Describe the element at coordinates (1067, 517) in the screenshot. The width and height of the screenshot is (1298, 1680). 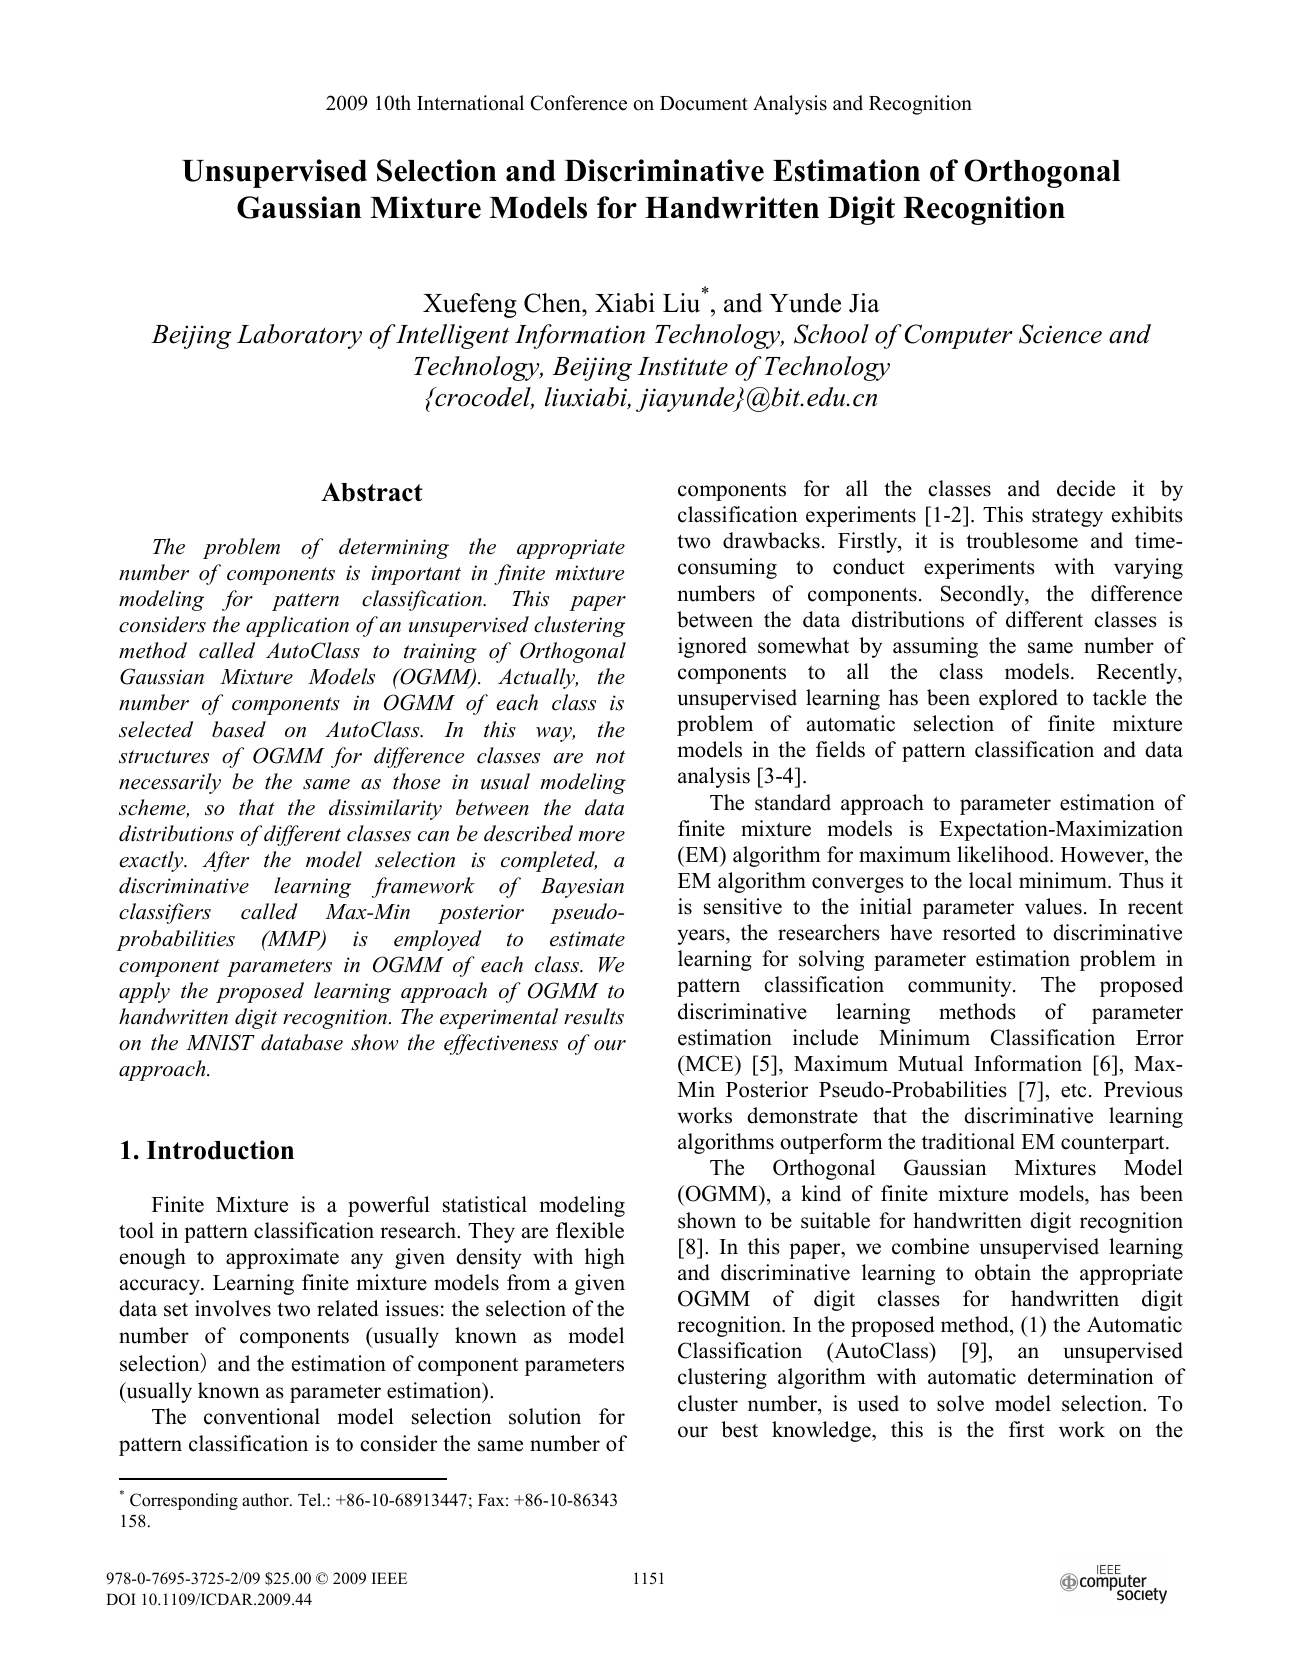
I see `strategy` at that location.
